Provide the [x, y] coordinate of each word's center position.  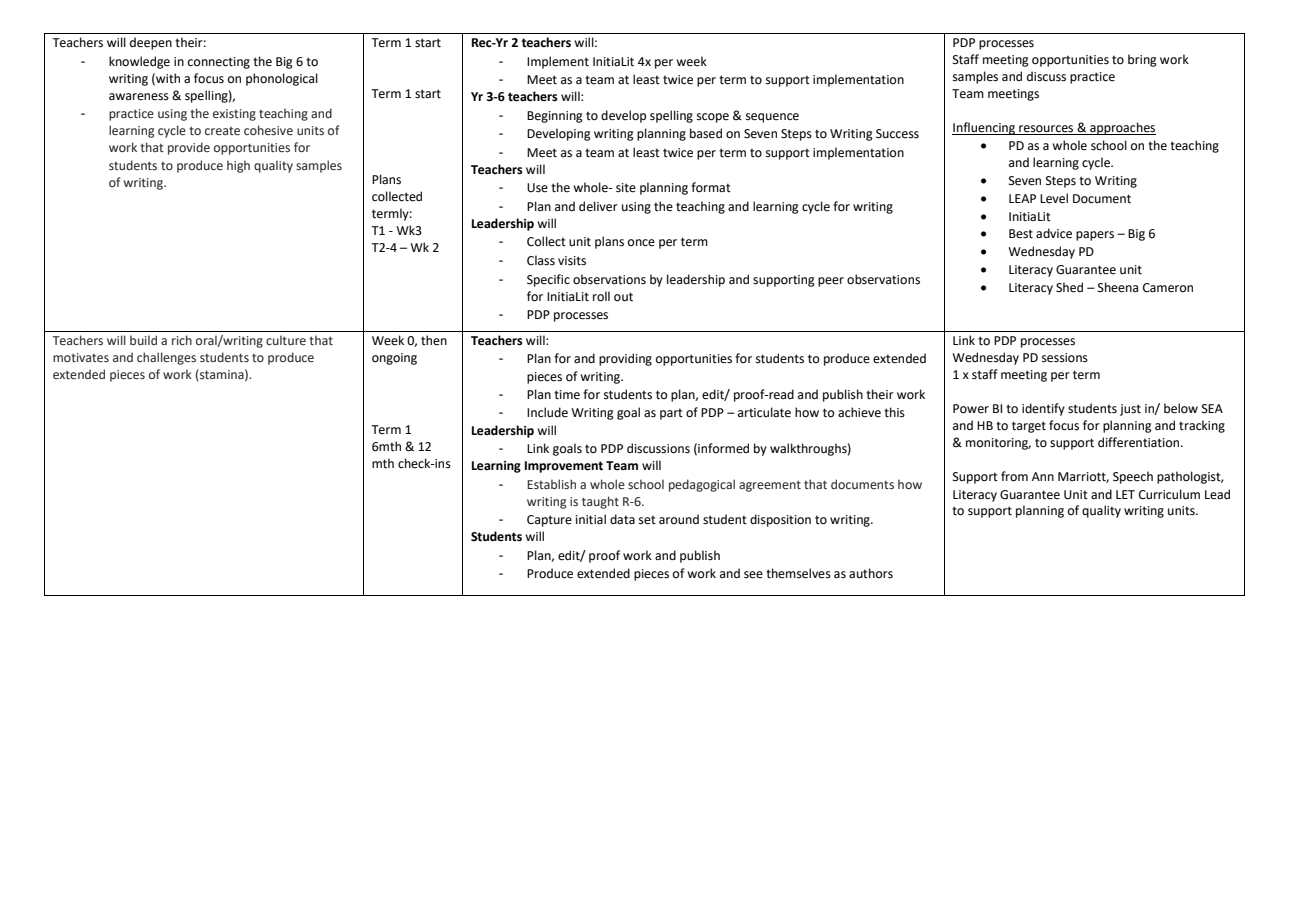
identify [1043, 409]
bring [1142, 60]
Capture [549, 521]
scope [713, 118]
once [641, 243]
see [753, 575]
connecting [219, 63]
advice [1054, 233]
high [238, 166]
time [567, 395]
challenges [166, 358]
